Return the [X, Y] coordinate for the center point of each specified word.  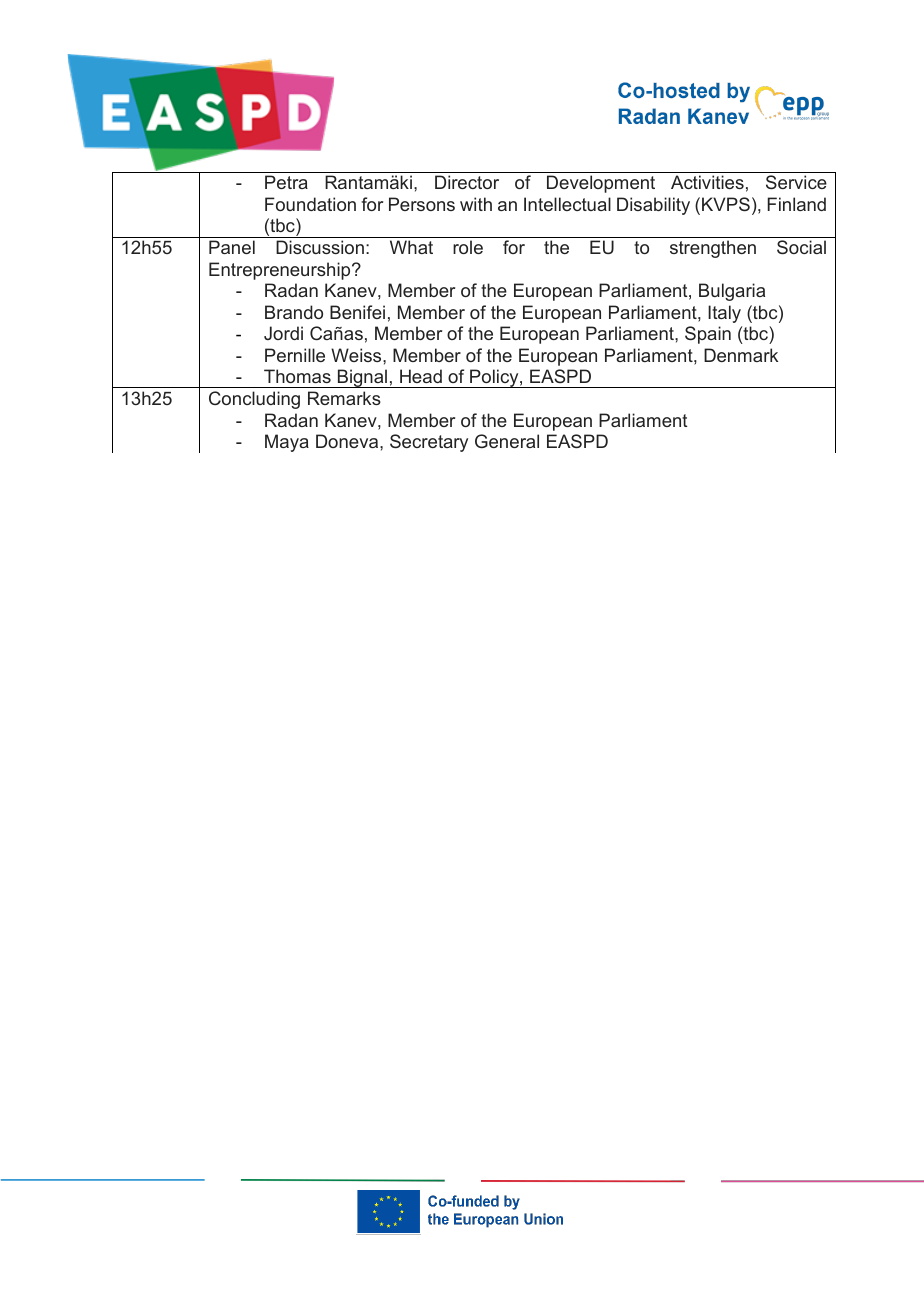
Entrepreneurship [281, 271]
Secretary [429, 443]
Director [467, 182]
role [468, 247]
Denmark [741, 355]
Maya [287, 443]
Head [421, 376]
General [507, 441]
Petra [286, 182]
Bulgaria [732, 292]
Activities [707, 182]
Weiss [357, 355]
